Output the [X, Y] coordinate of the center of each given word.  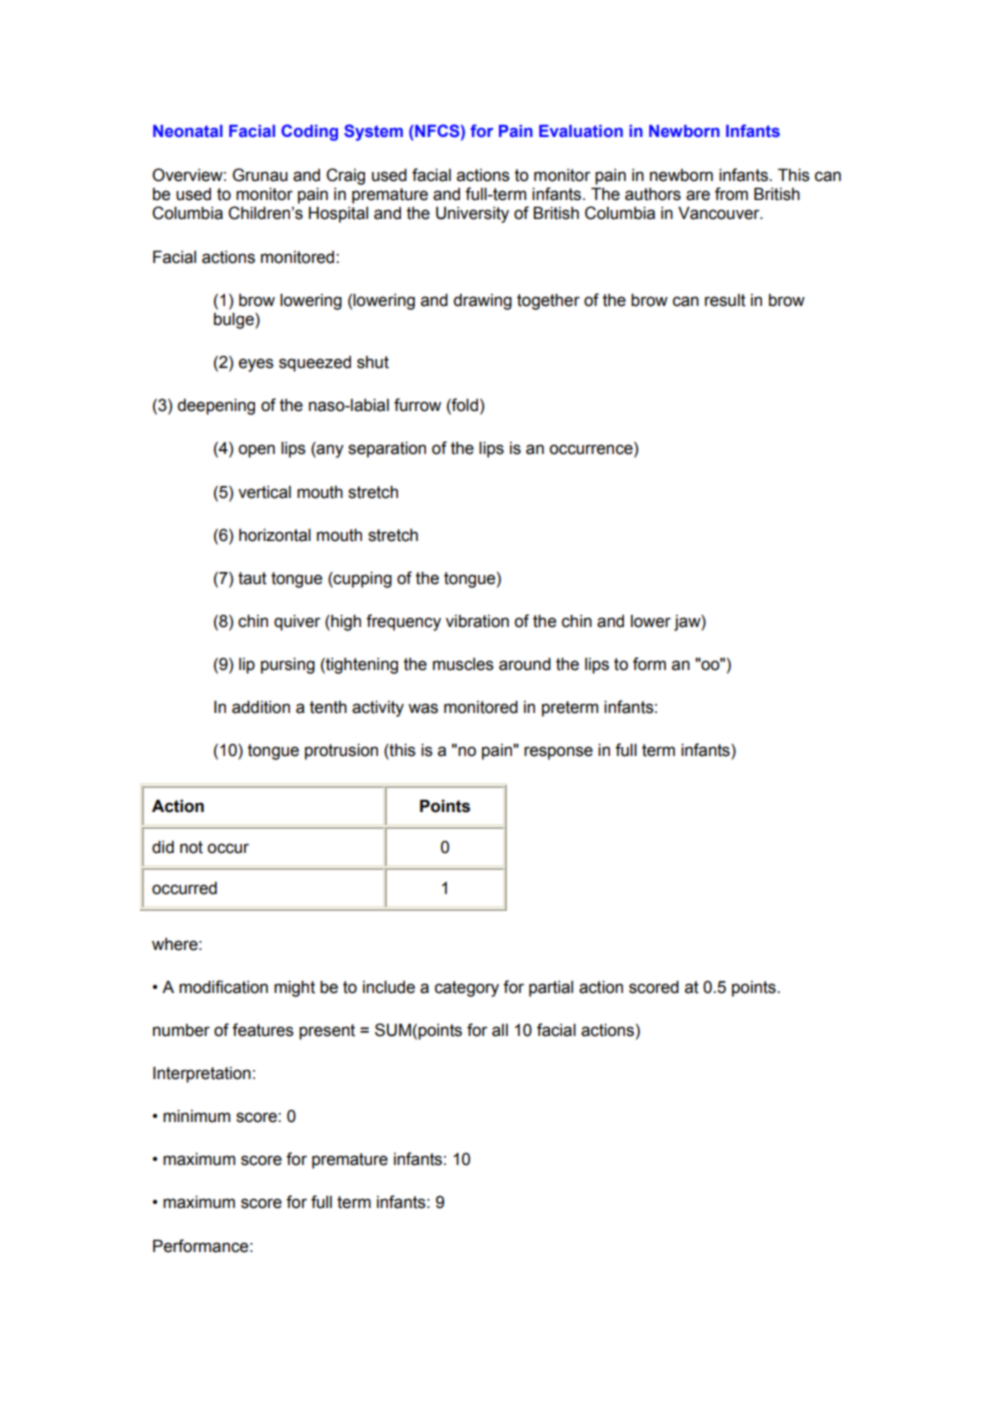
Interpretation [202, 1075]
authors [653, 194]
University [472, 215]
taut [252, 578]
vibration [477, 621]
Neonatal [188, 131]
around [525, 664]
